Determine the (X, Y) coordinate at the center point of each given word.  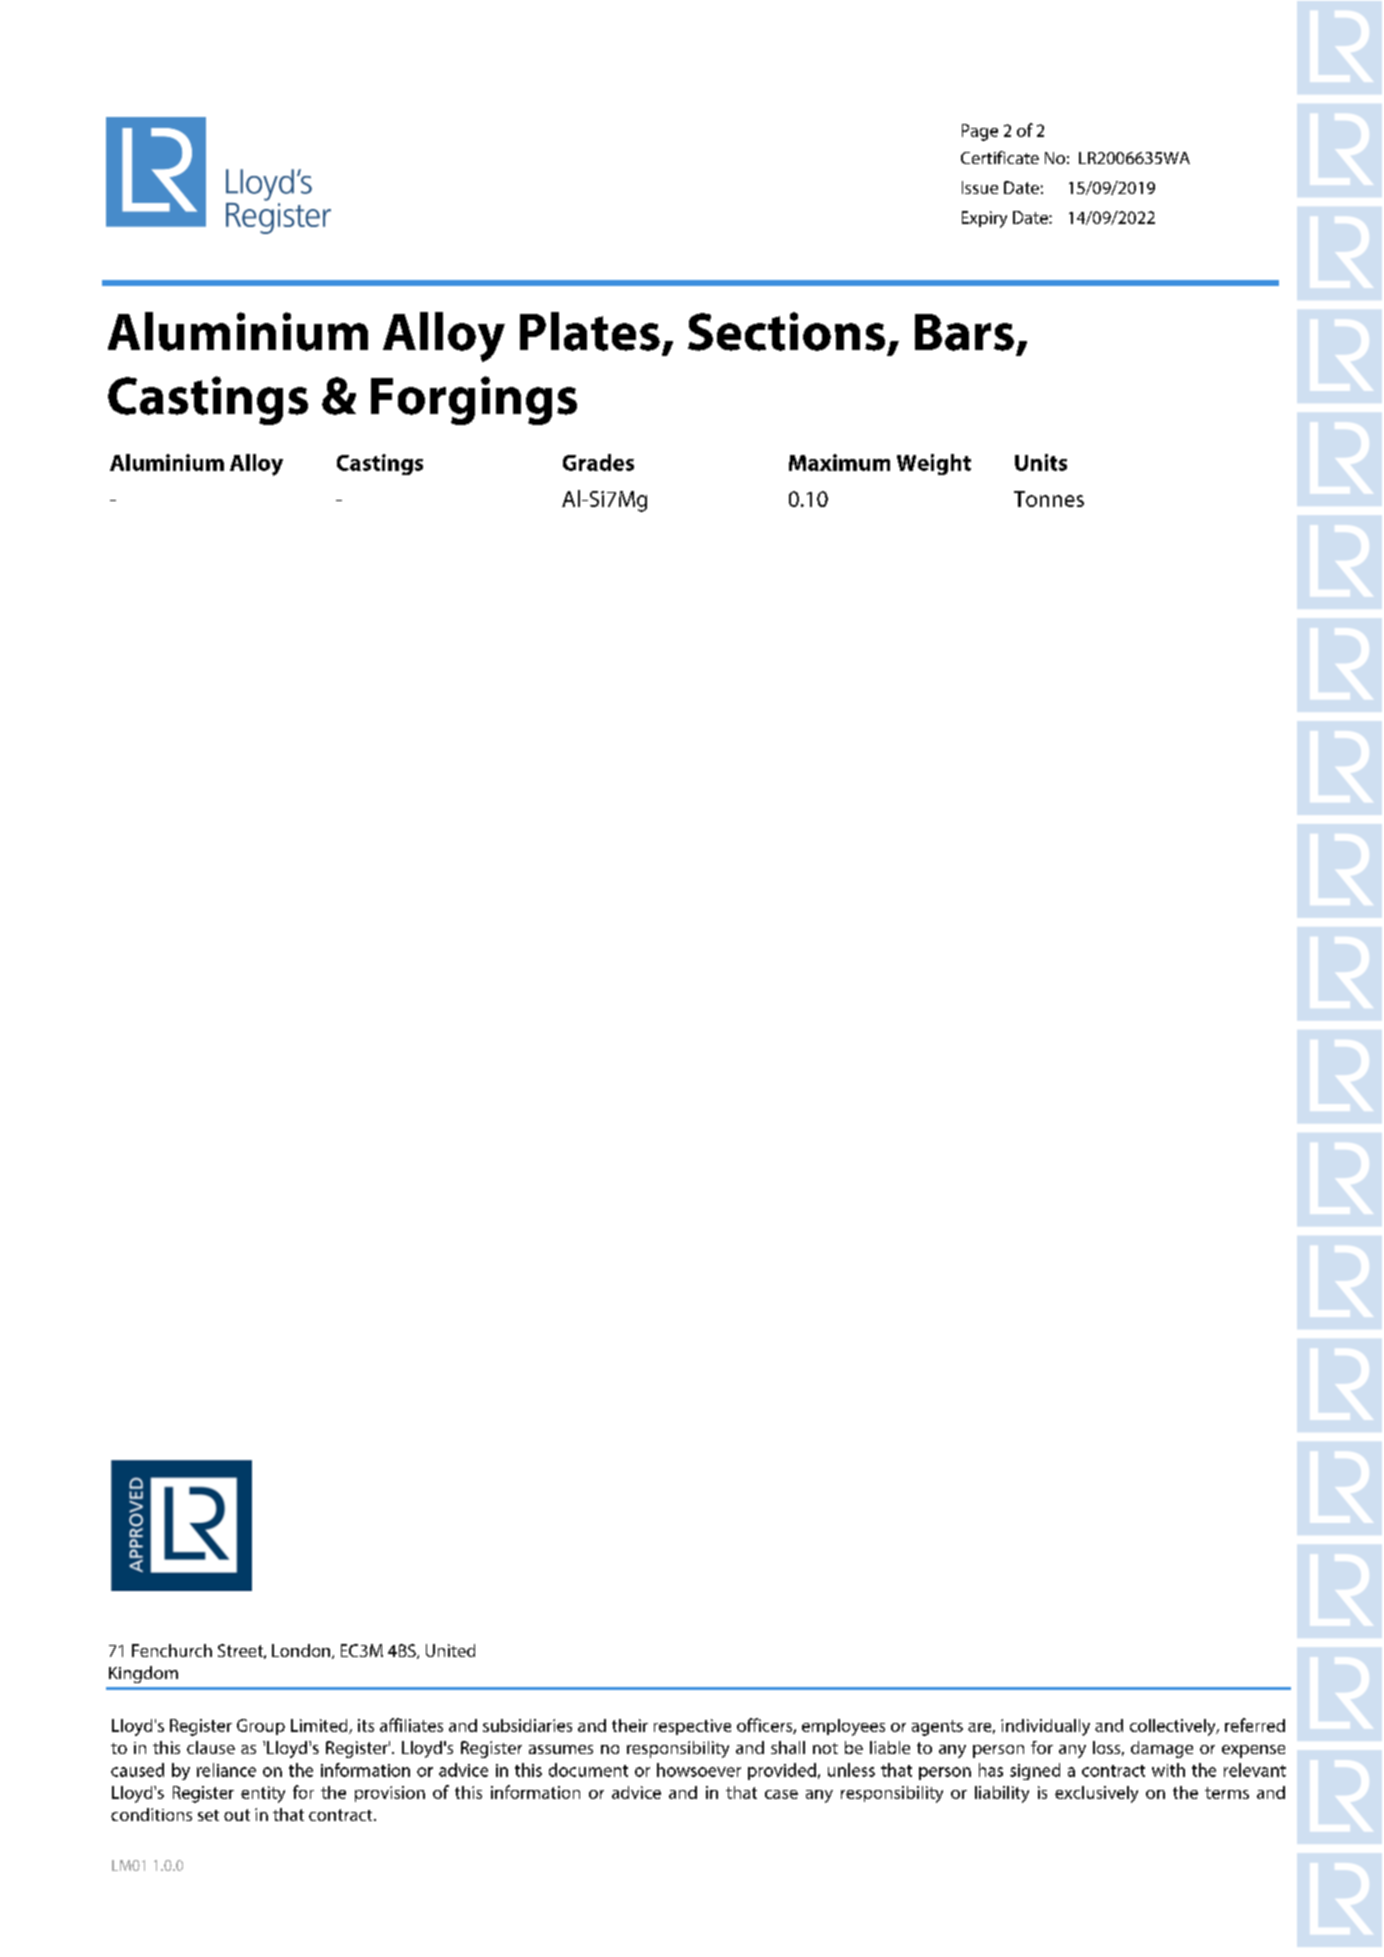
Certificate (1000, 157)
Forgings (474, 400)
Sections (786, 331)
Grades (598, 462)
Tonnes (1049, 499)
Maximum (839, 462)
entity (263, 1794)
